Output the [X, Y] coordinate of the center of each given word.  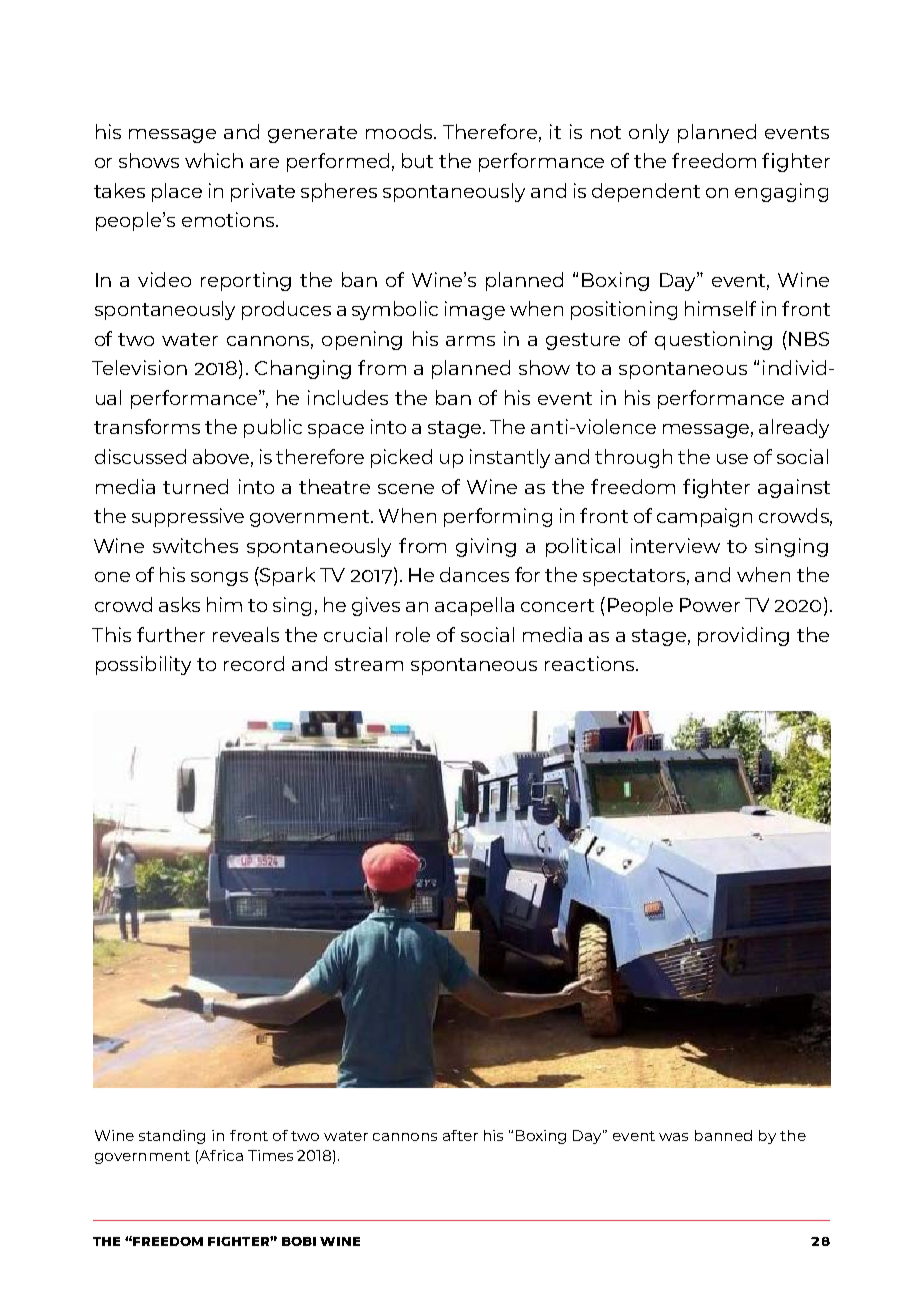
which [214, 160]
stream [369, 664]
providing [743, 636]
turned [195, 486]
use [732, 459]
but [417, 160]
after [460, 1135]
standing [172, 1137]
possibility [143, 665]
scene [406, 489]
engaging [781, 192]
